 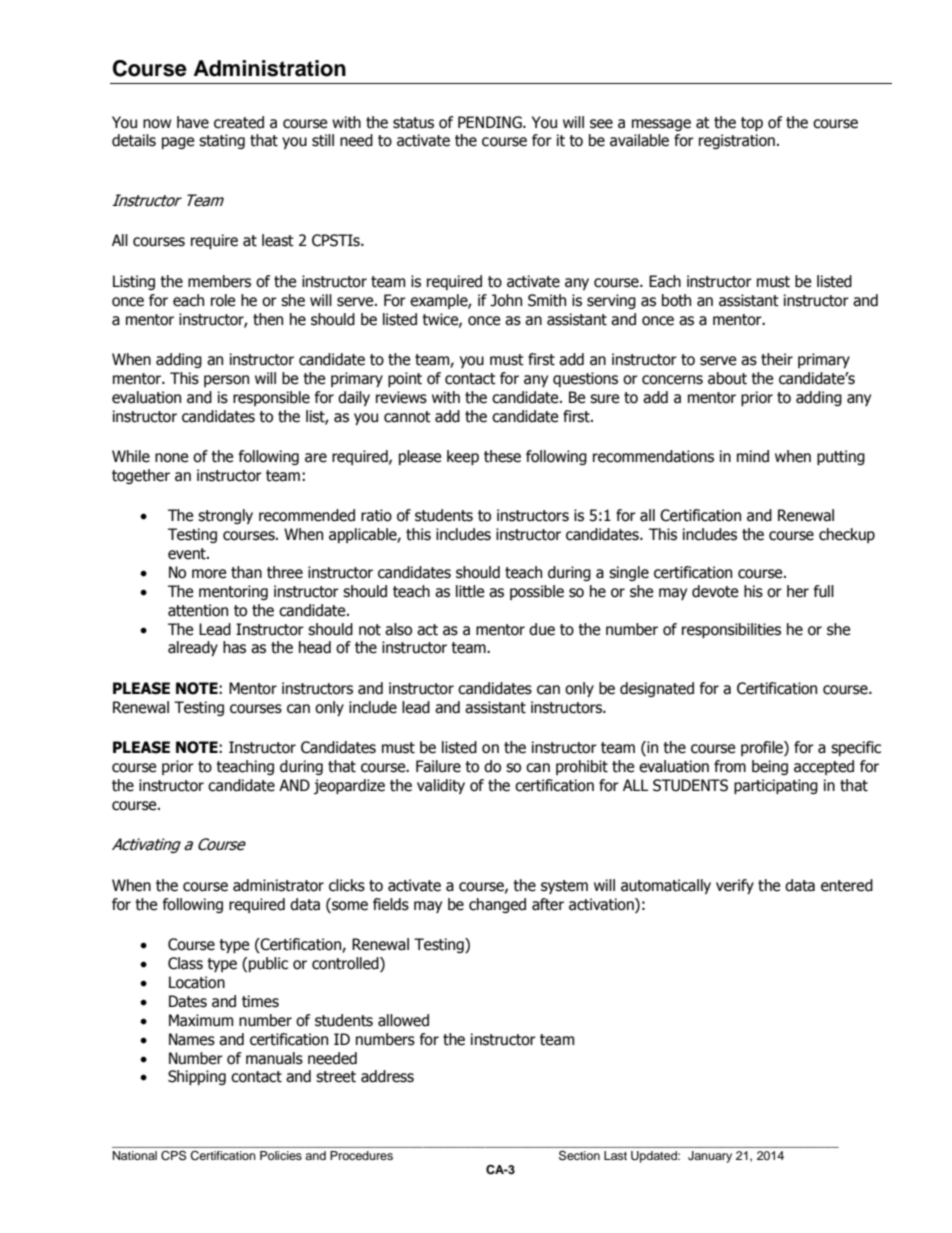 What do you see at coordinates (222, 141) in the document?
I see `stating` at bounding box center [222, 141].
